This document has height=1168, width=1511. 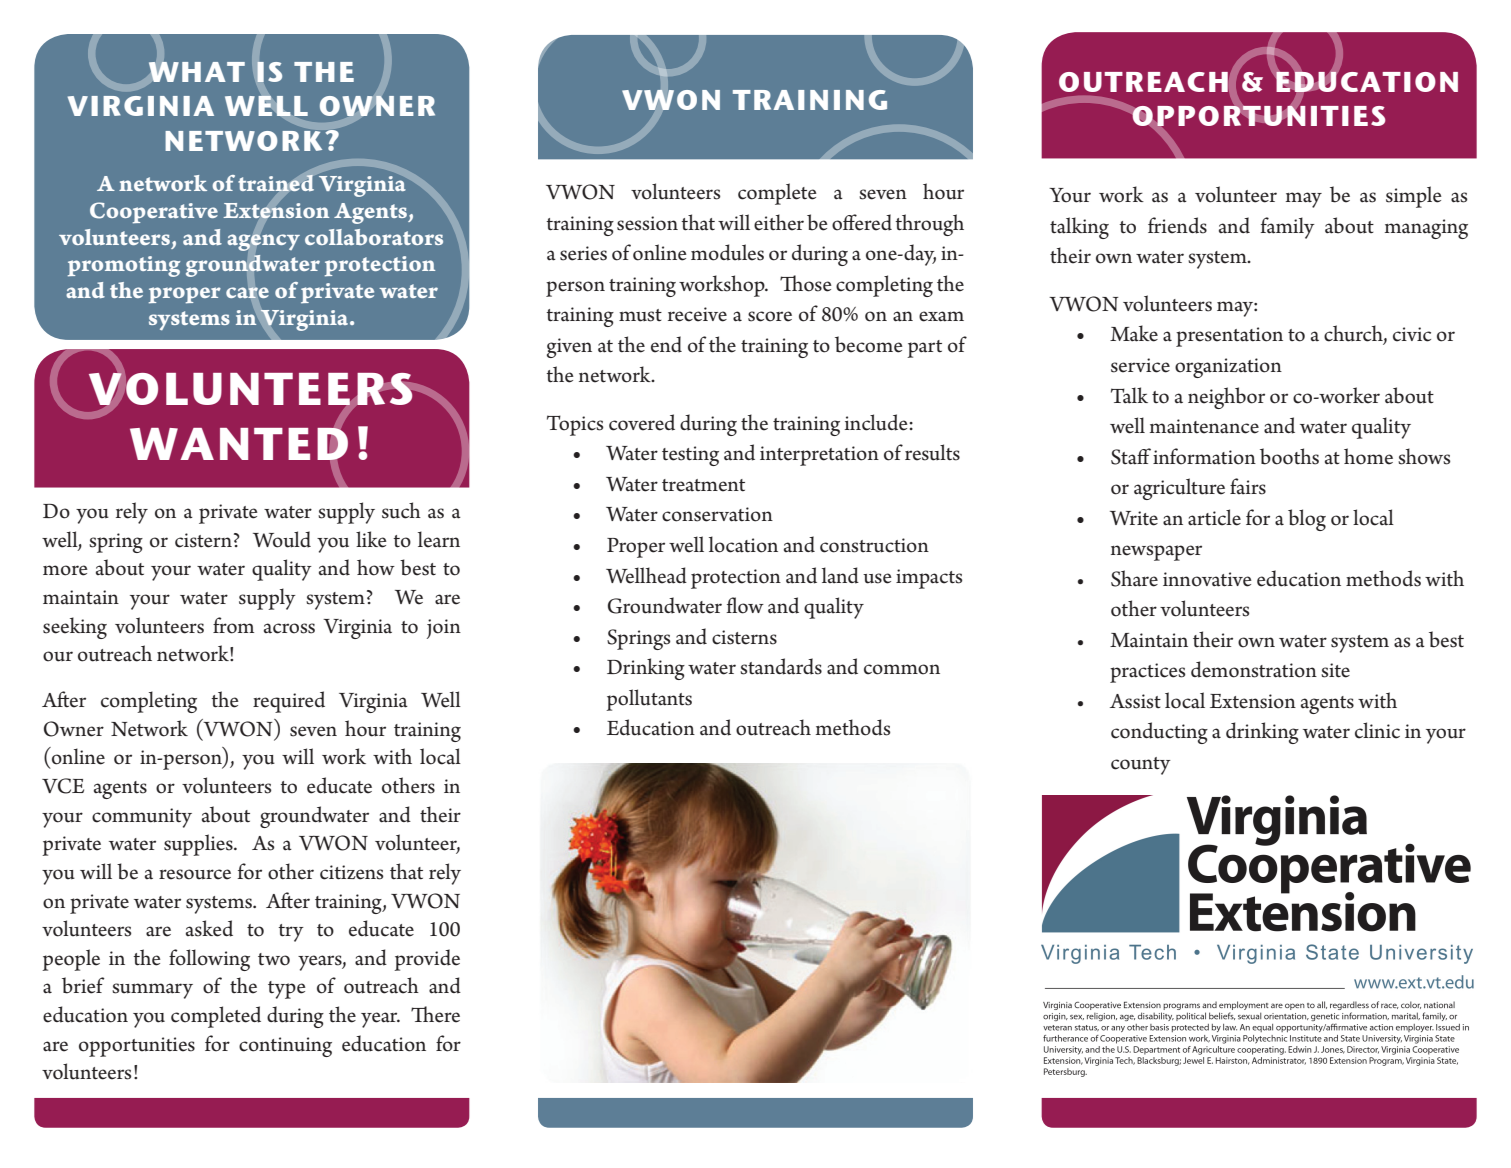 I want to click on location, so click(x=743, y=544).
